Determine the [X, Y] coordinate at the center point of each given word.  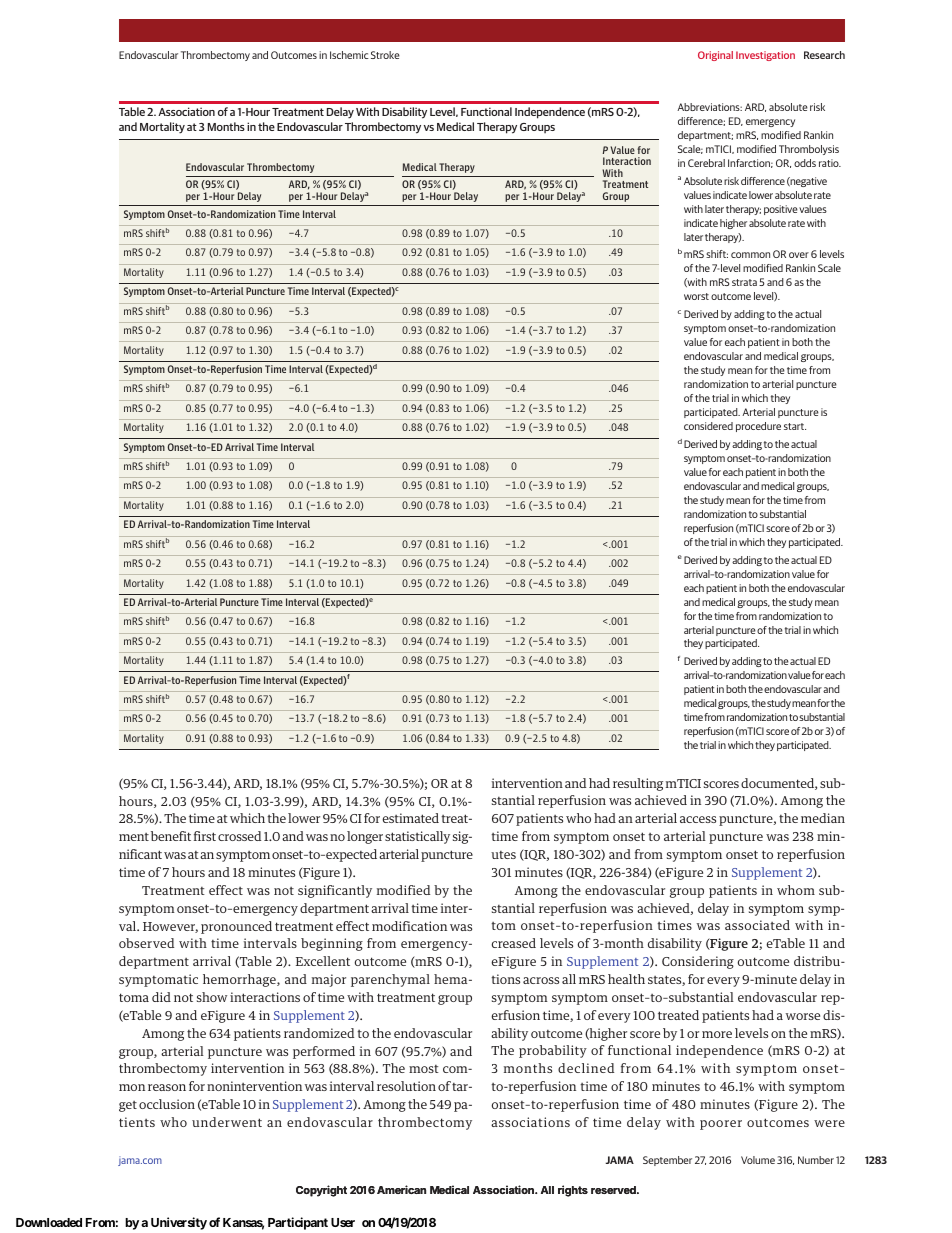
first [205, 836]
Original [715, 56]
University [179, 1223]
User [343, 1222]
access [698, 819]
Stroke [385, 55]
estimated [412, 818]
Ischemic [349, 55]
